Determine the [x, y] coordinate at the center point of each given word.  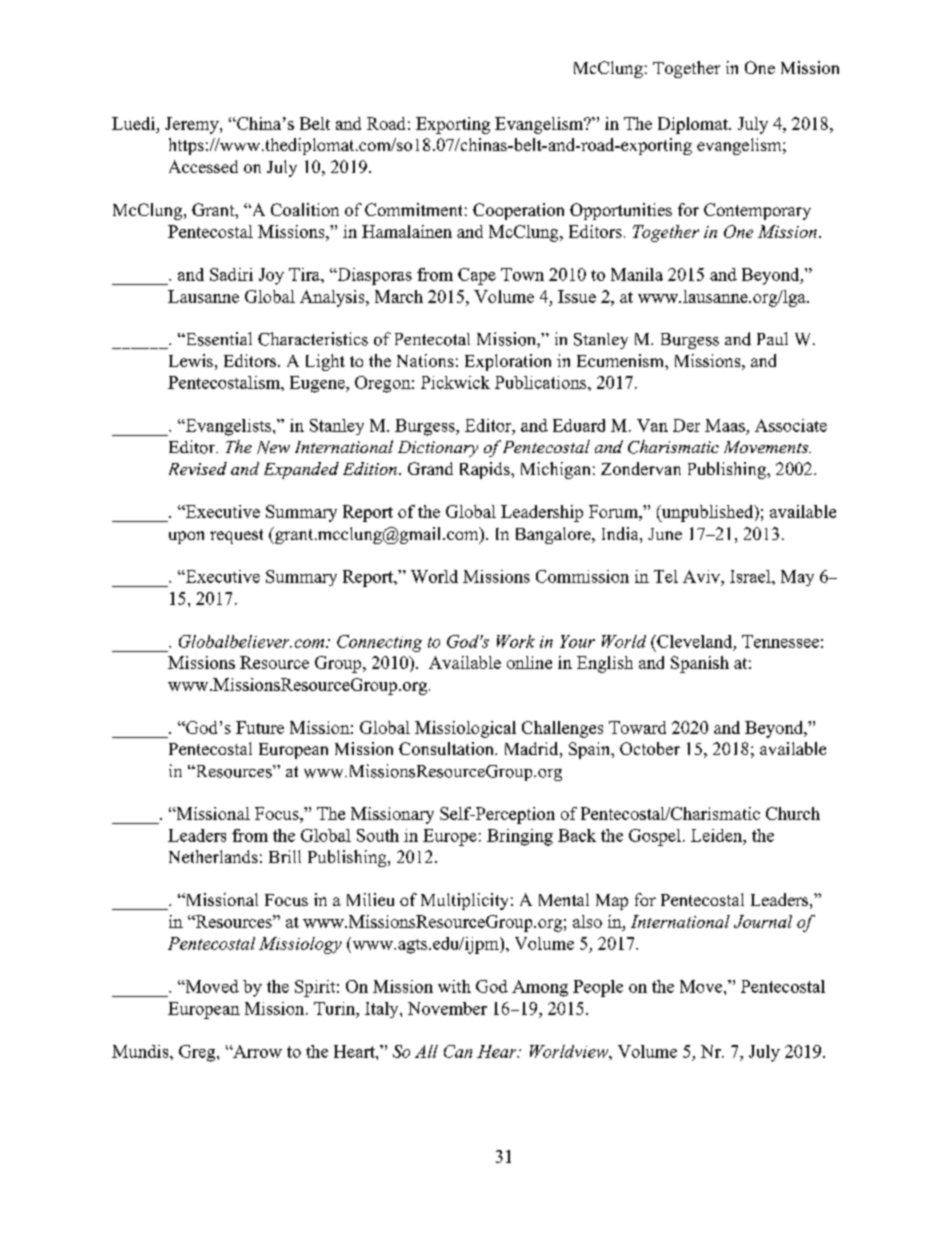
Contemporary [757, 211]
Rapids [486, 470]
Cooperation [518, 211]
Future [260, 727]
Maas [725, 425]
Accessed [203, 166]
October [650, 748]
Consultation [447, 748]
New [273, 447]
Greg [198, 1053]
